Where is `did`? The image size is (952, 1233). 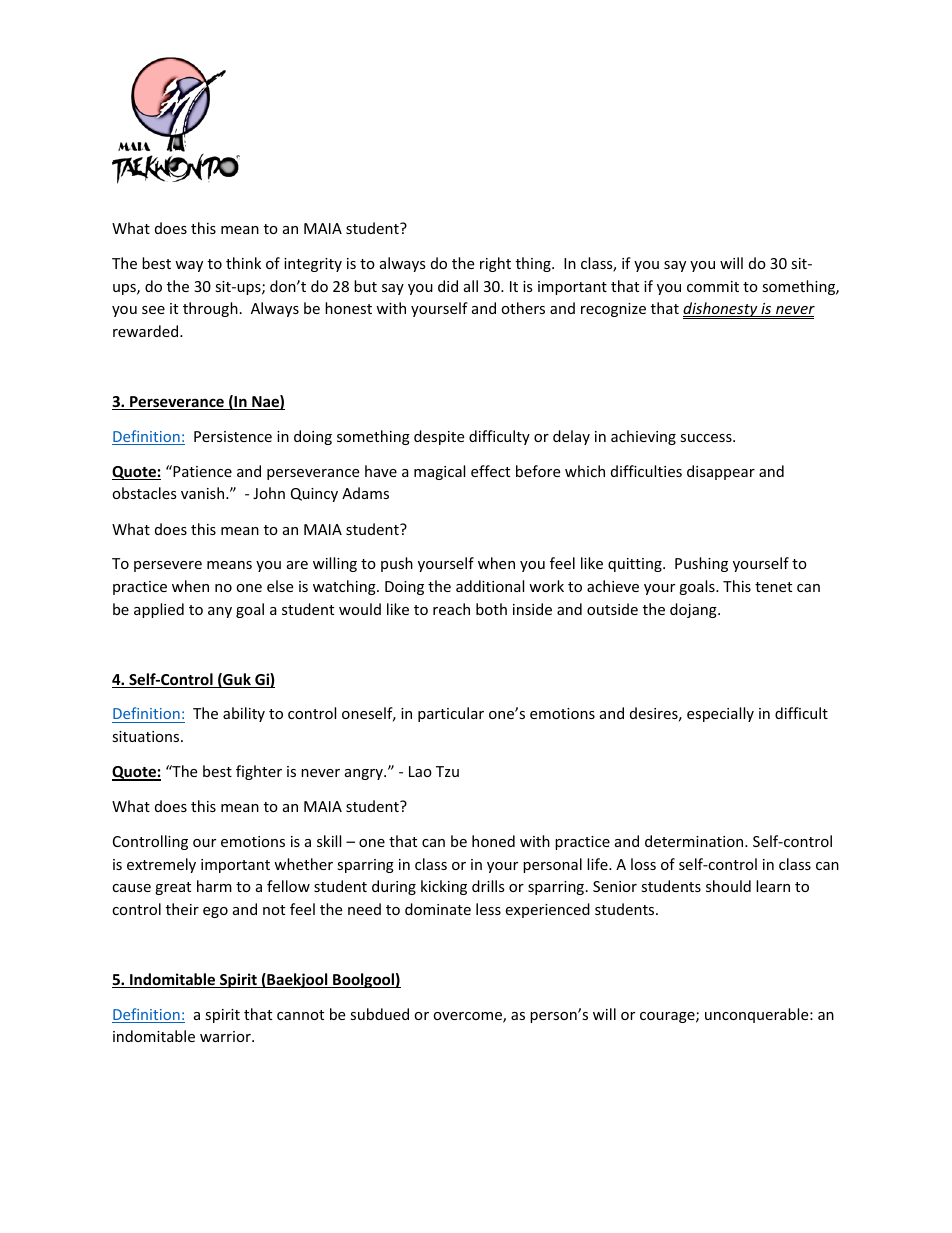
did is located at coordinates (448, 286).
